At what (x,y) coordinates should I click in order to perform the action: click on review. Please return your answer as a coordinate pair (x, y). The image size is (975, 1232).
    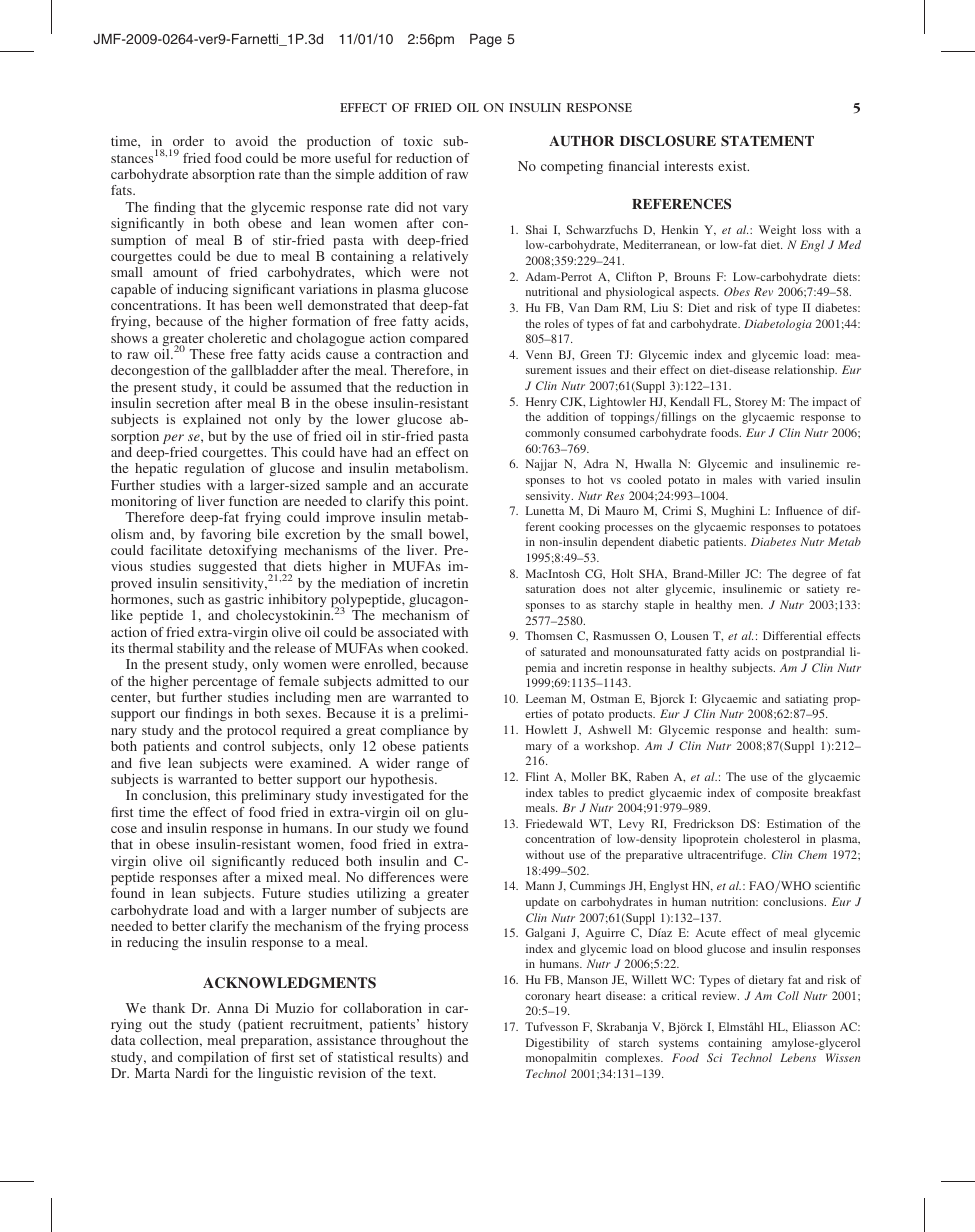
    Looking at the image, I should click on (720, 995).
